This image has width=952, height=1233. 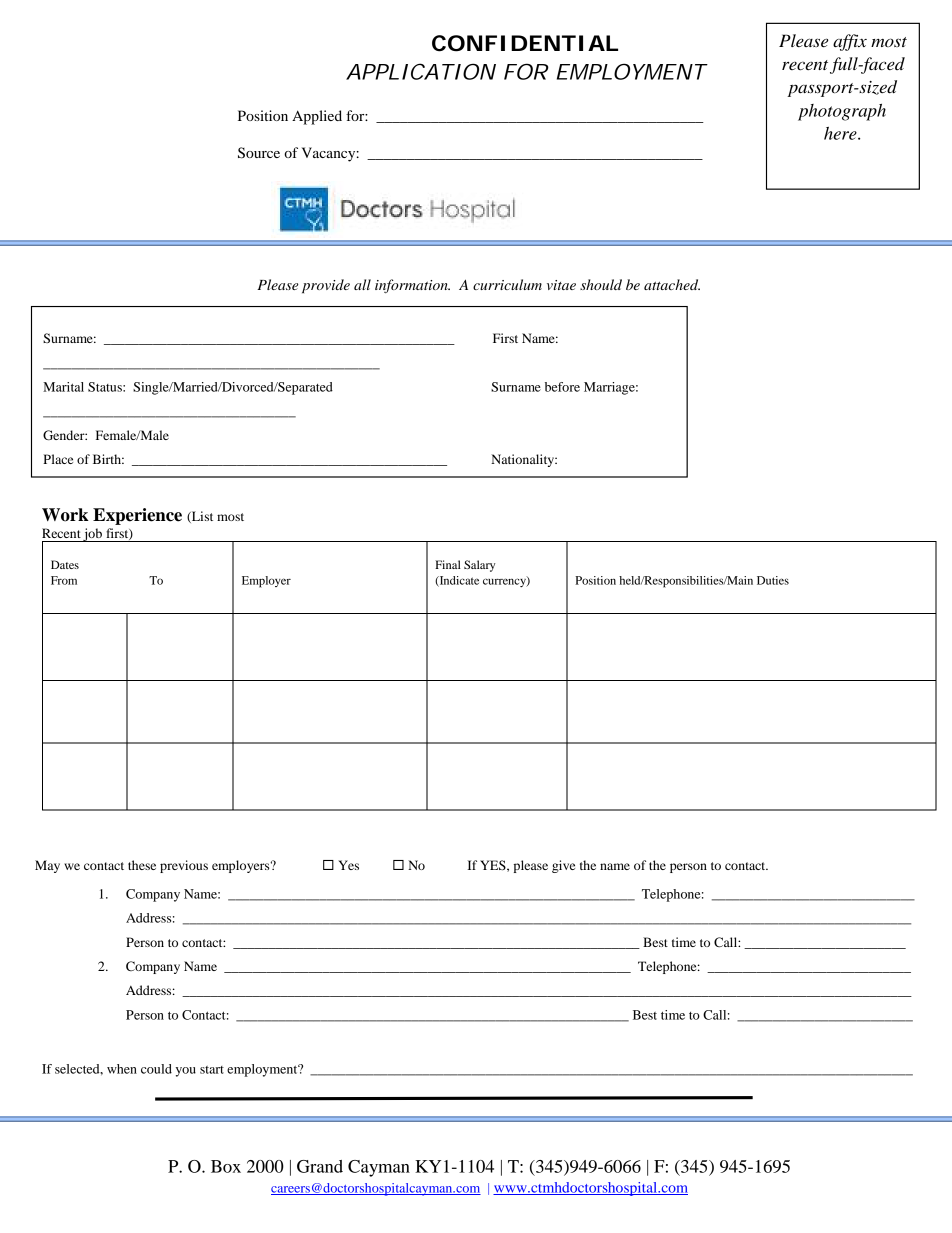 I want to click on Salary, so click(x=479, y=566).
